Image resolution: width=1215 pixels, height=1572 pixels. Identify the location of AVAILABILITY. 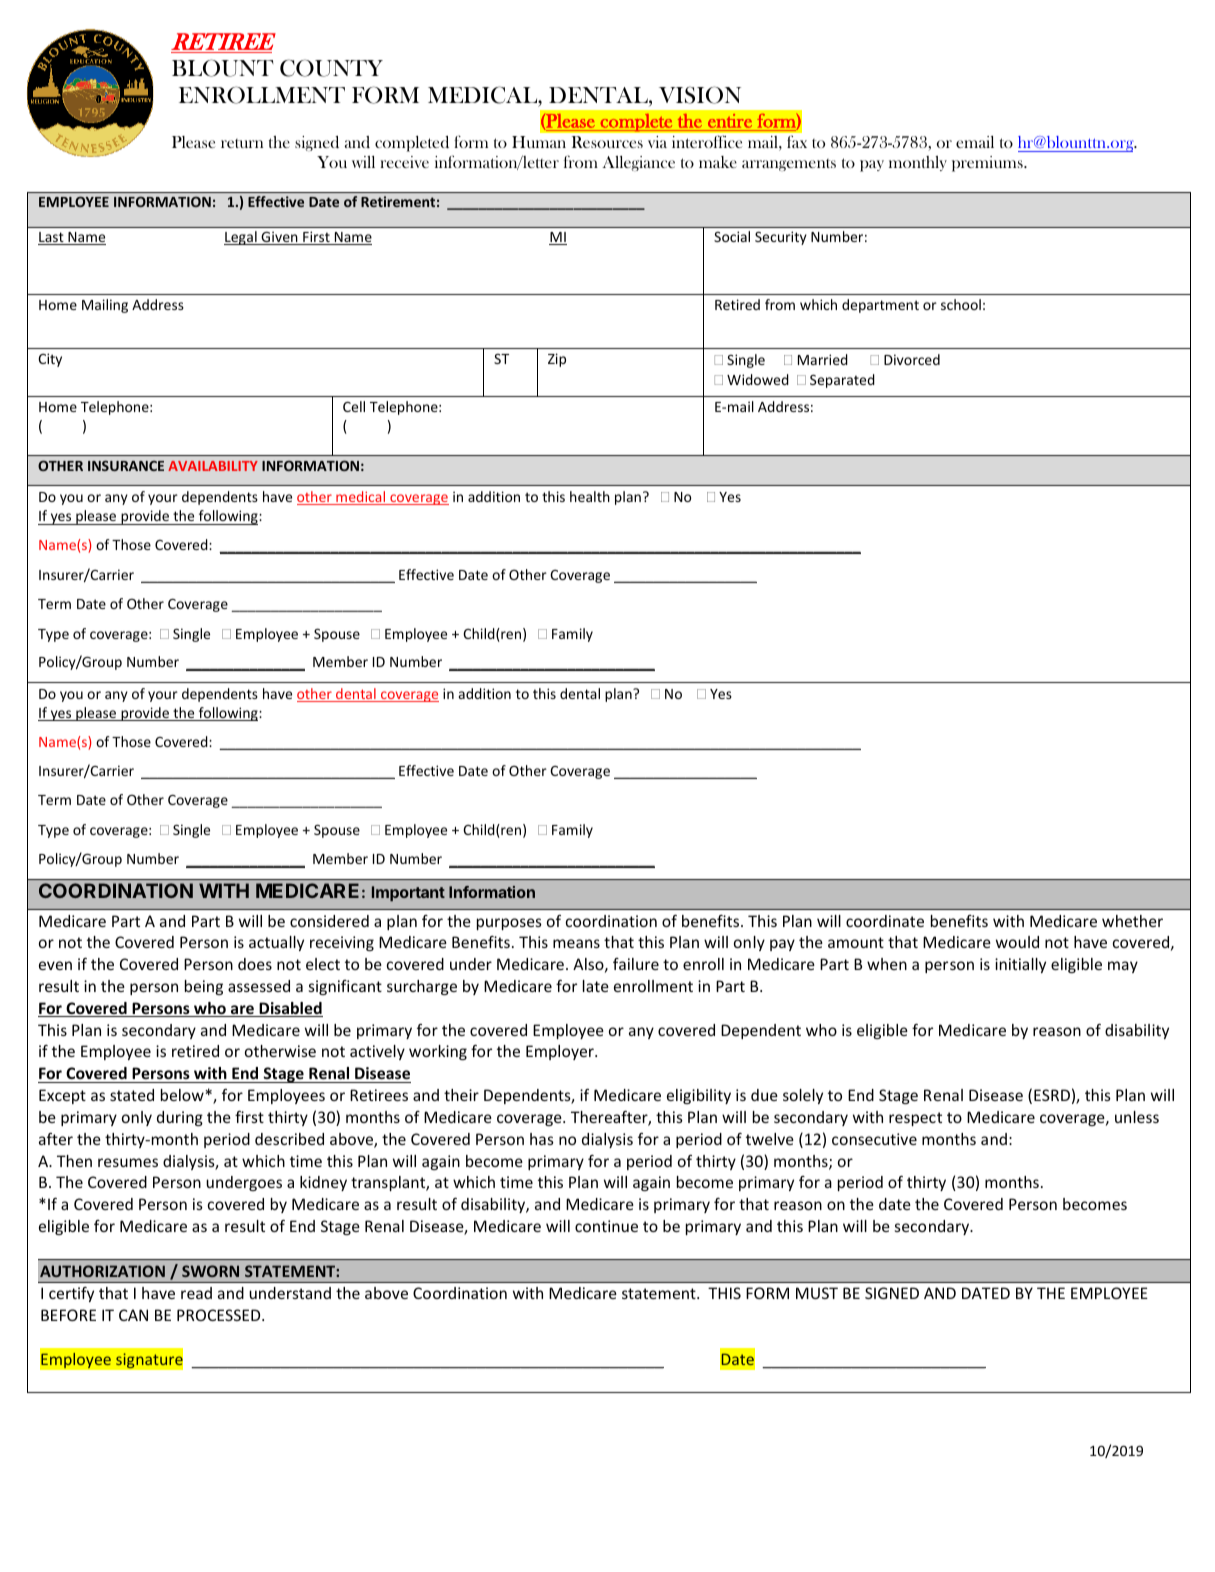
(213, 466).
